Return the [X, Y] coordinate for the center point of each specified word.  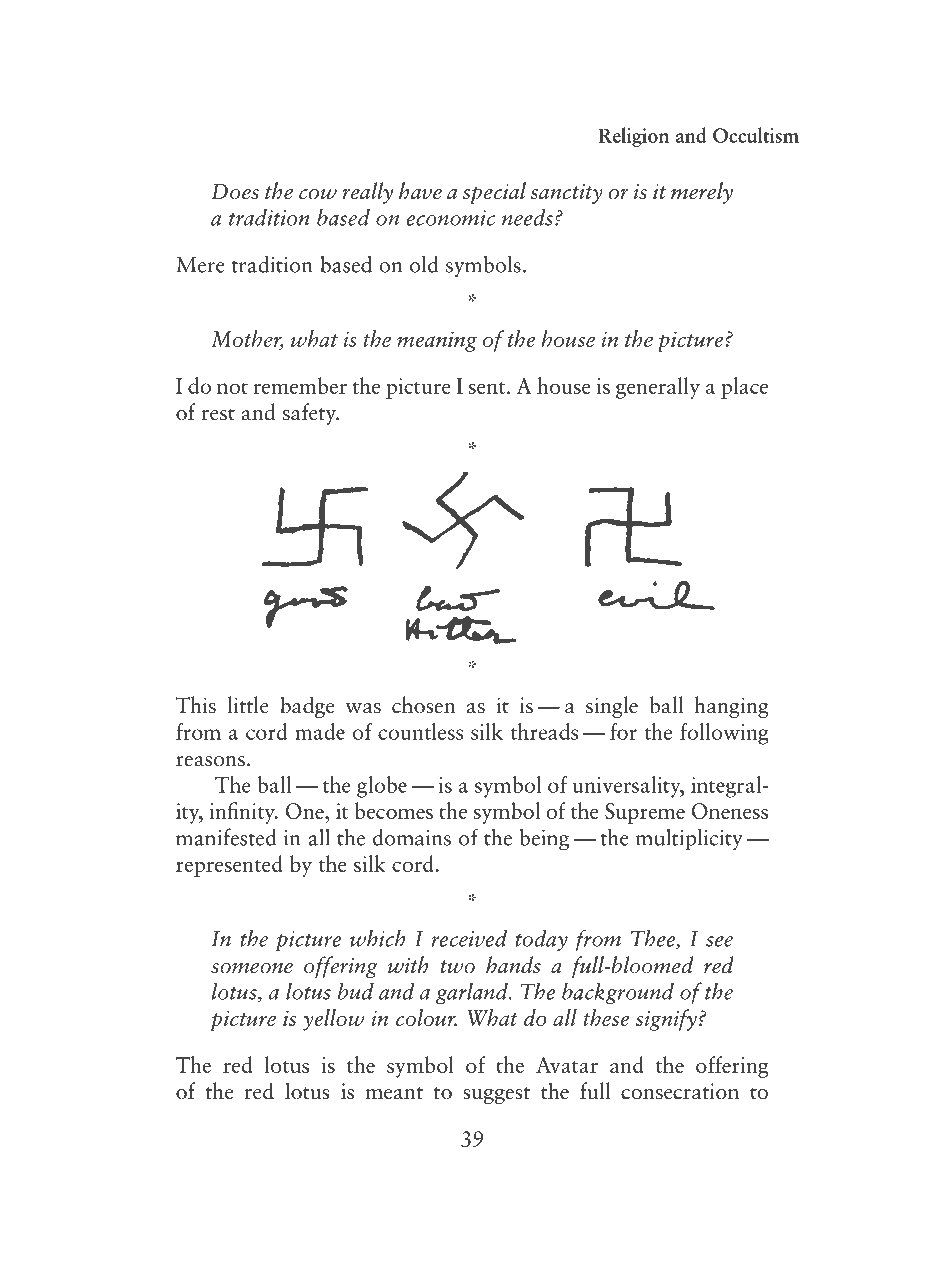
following [724, 734]
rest [218, 414]
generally [658, 388]
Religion [633, 137]
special [494, 193]
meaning [437, 341]
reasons [210, 761]
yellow [334, 1020]
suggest [496, 1095]
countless [420, 731]
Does [235, 191]
